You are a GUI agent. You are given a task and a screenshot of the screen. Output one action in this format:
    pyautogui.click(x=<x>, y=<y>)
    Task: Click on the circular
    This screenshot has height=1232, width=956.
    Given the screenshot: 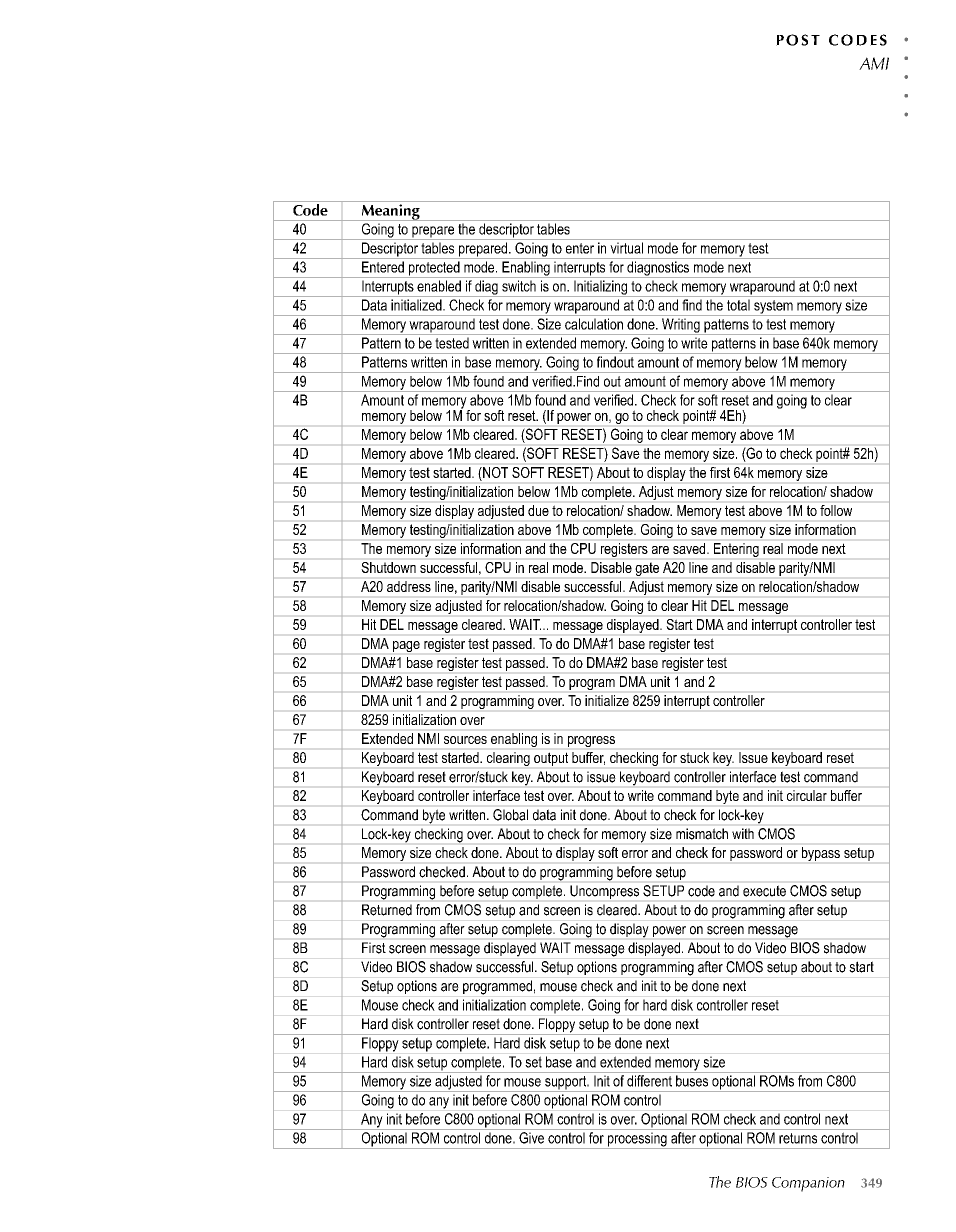 What is the action you would take?
    pyautogui.click(x=807, y=795)
